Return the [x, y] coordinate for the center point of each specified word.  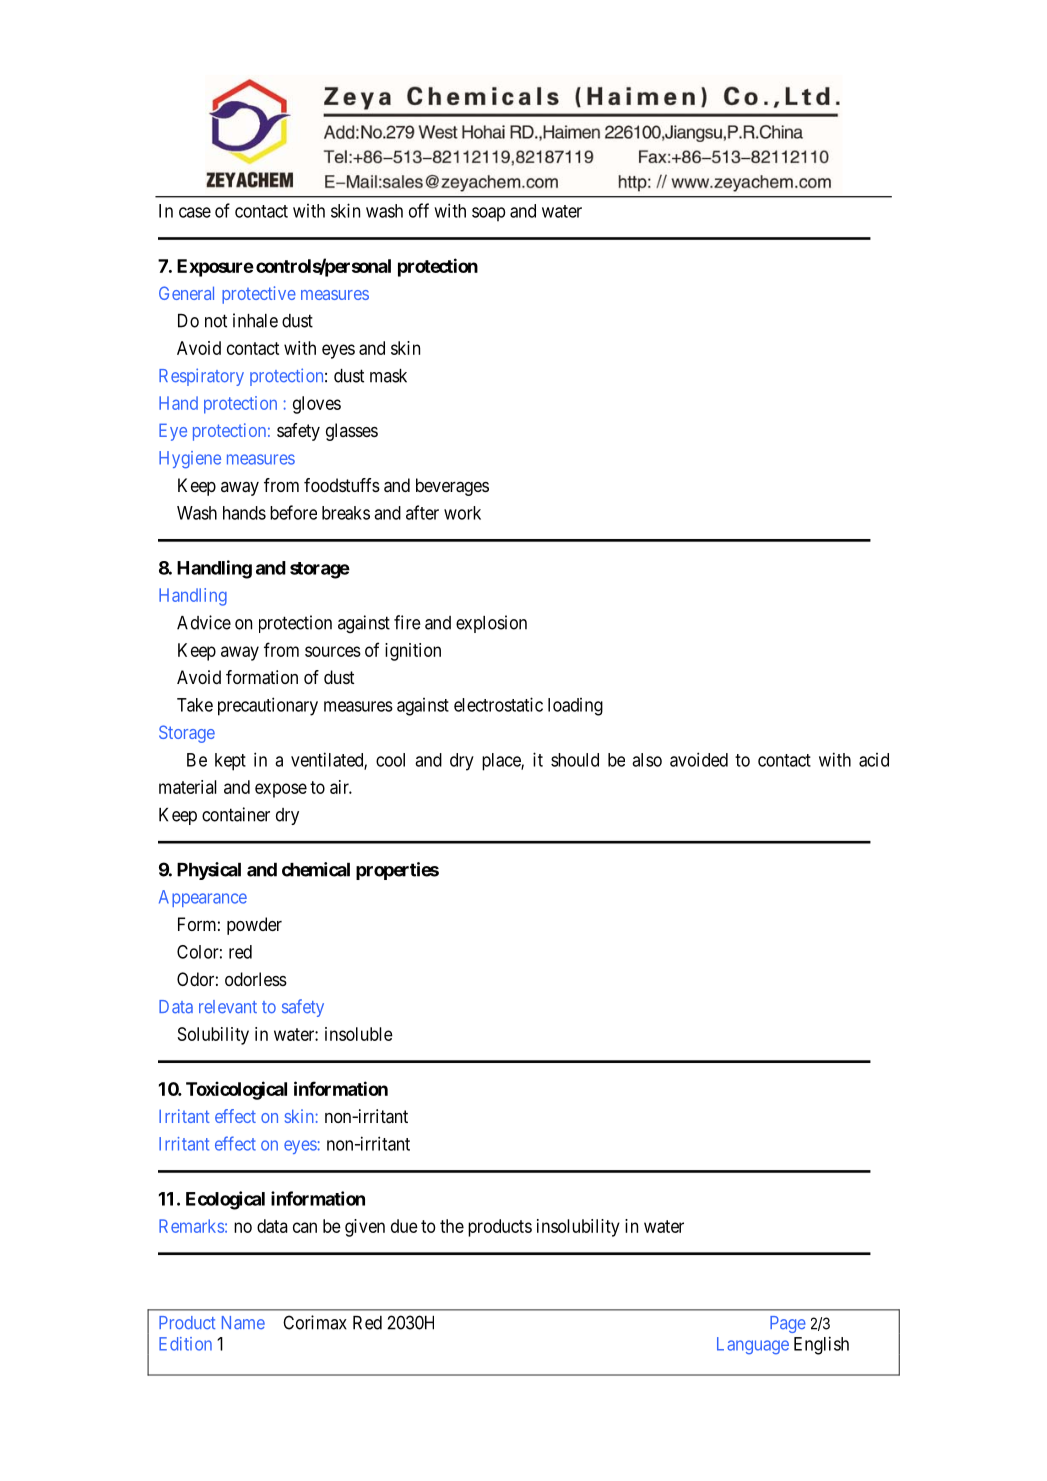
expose [281, 790]
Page [788, 1324]
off [419, 210]
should [575, 760]
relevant [228, 1007]
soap [488, 214]
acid [874, 760]
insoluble [359, 1034]
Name [243, 1323]
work [462, 513]
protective [259, 295]
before [293, 512]
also [647, 760]
